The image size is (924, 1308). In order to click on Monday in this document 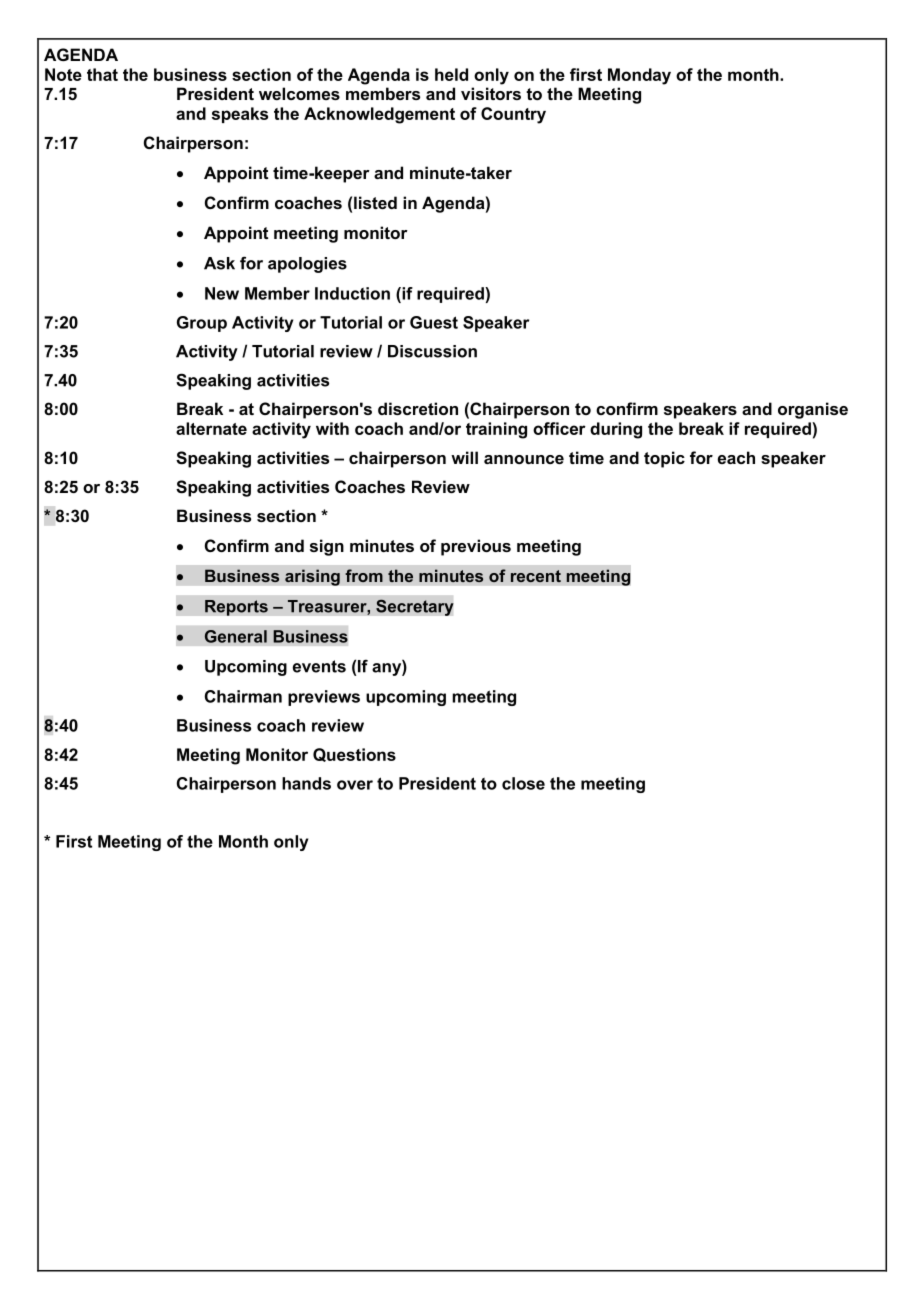, I will do `click(639, 76)`.
